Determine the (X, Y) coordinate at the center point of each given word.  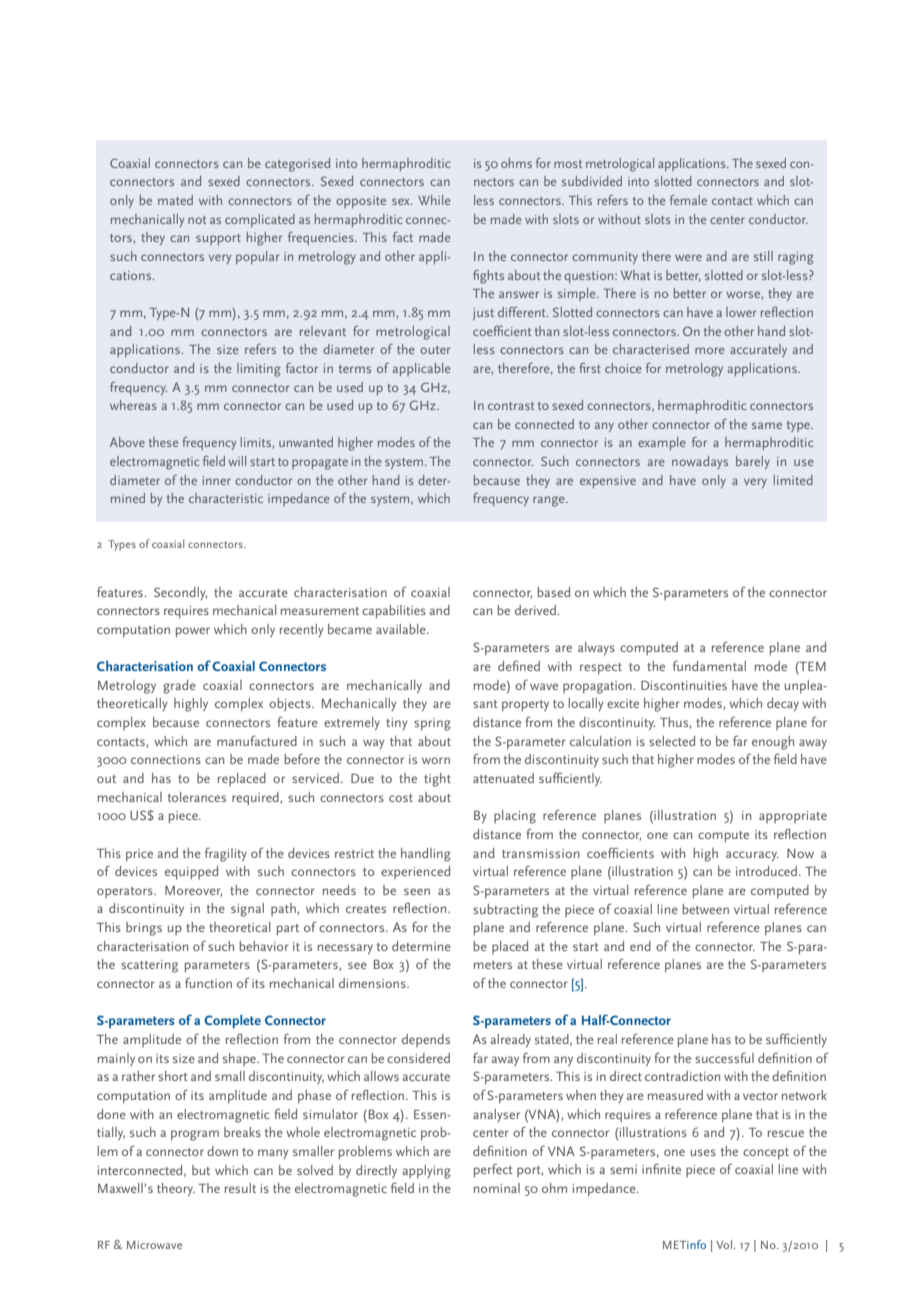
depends (426, 1040)
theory (176, 1189)
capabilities (394, 611)
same (767, 425)
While (434, 200)
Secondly (180, 593)
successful (724, 1057)
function (208, 983)
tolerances (197, 797)
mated (175, 200)
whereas (133, 405)
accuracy (752, 856)
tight (437, 780)
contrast (511, 406)
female (688, 200)
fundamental (709, 665)
